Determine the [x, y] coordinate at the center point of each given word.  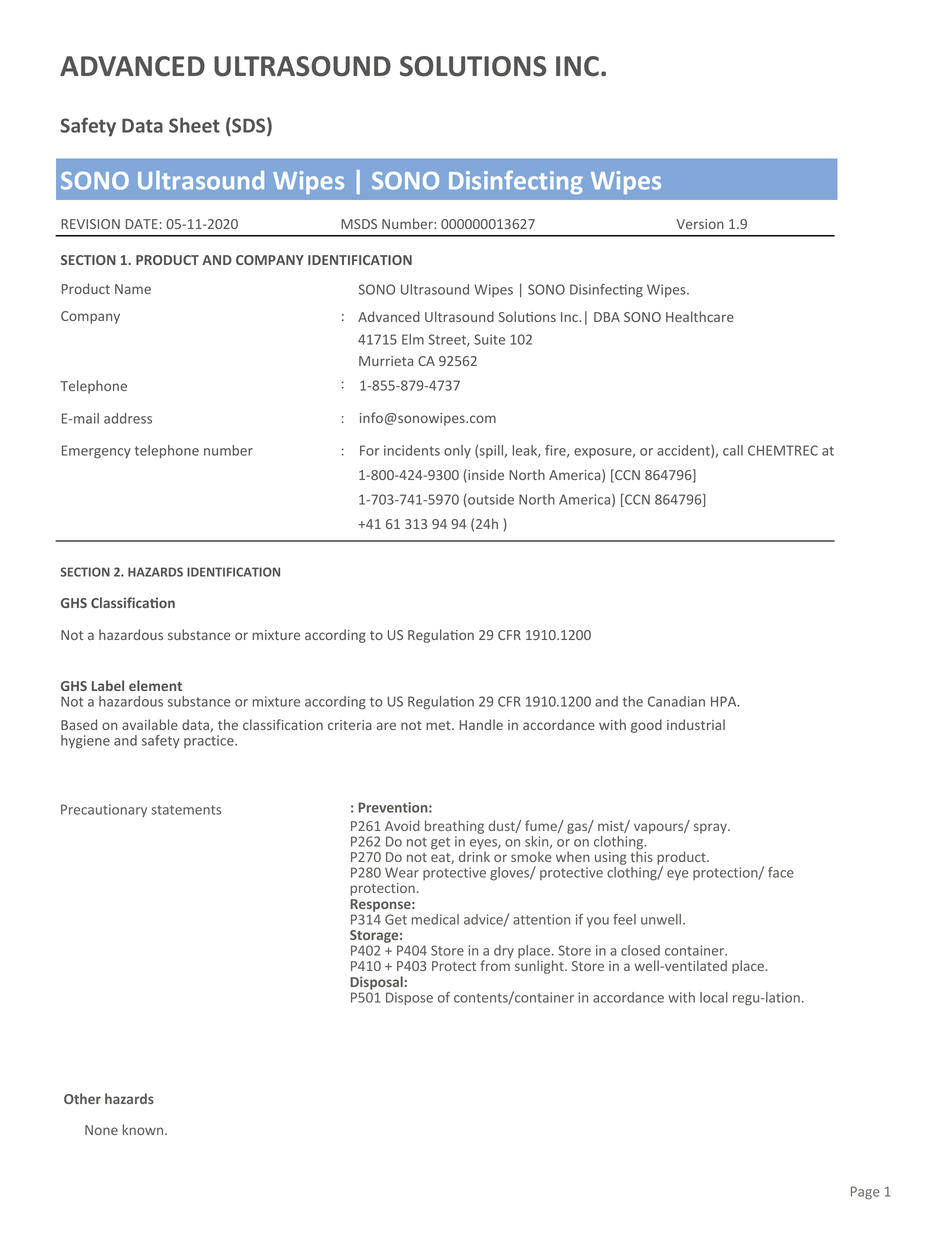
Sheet [194, 125]
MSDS [359, 224]
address [128, 418]
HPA [725, 701]
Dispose [409, 998]
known [144, 1129]
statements [186, 810]
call [733, 450]
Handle [481, 724]
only [457, 451]
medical [435, 919]
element [155, 685]
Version [700, 224]
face [781, 872]
